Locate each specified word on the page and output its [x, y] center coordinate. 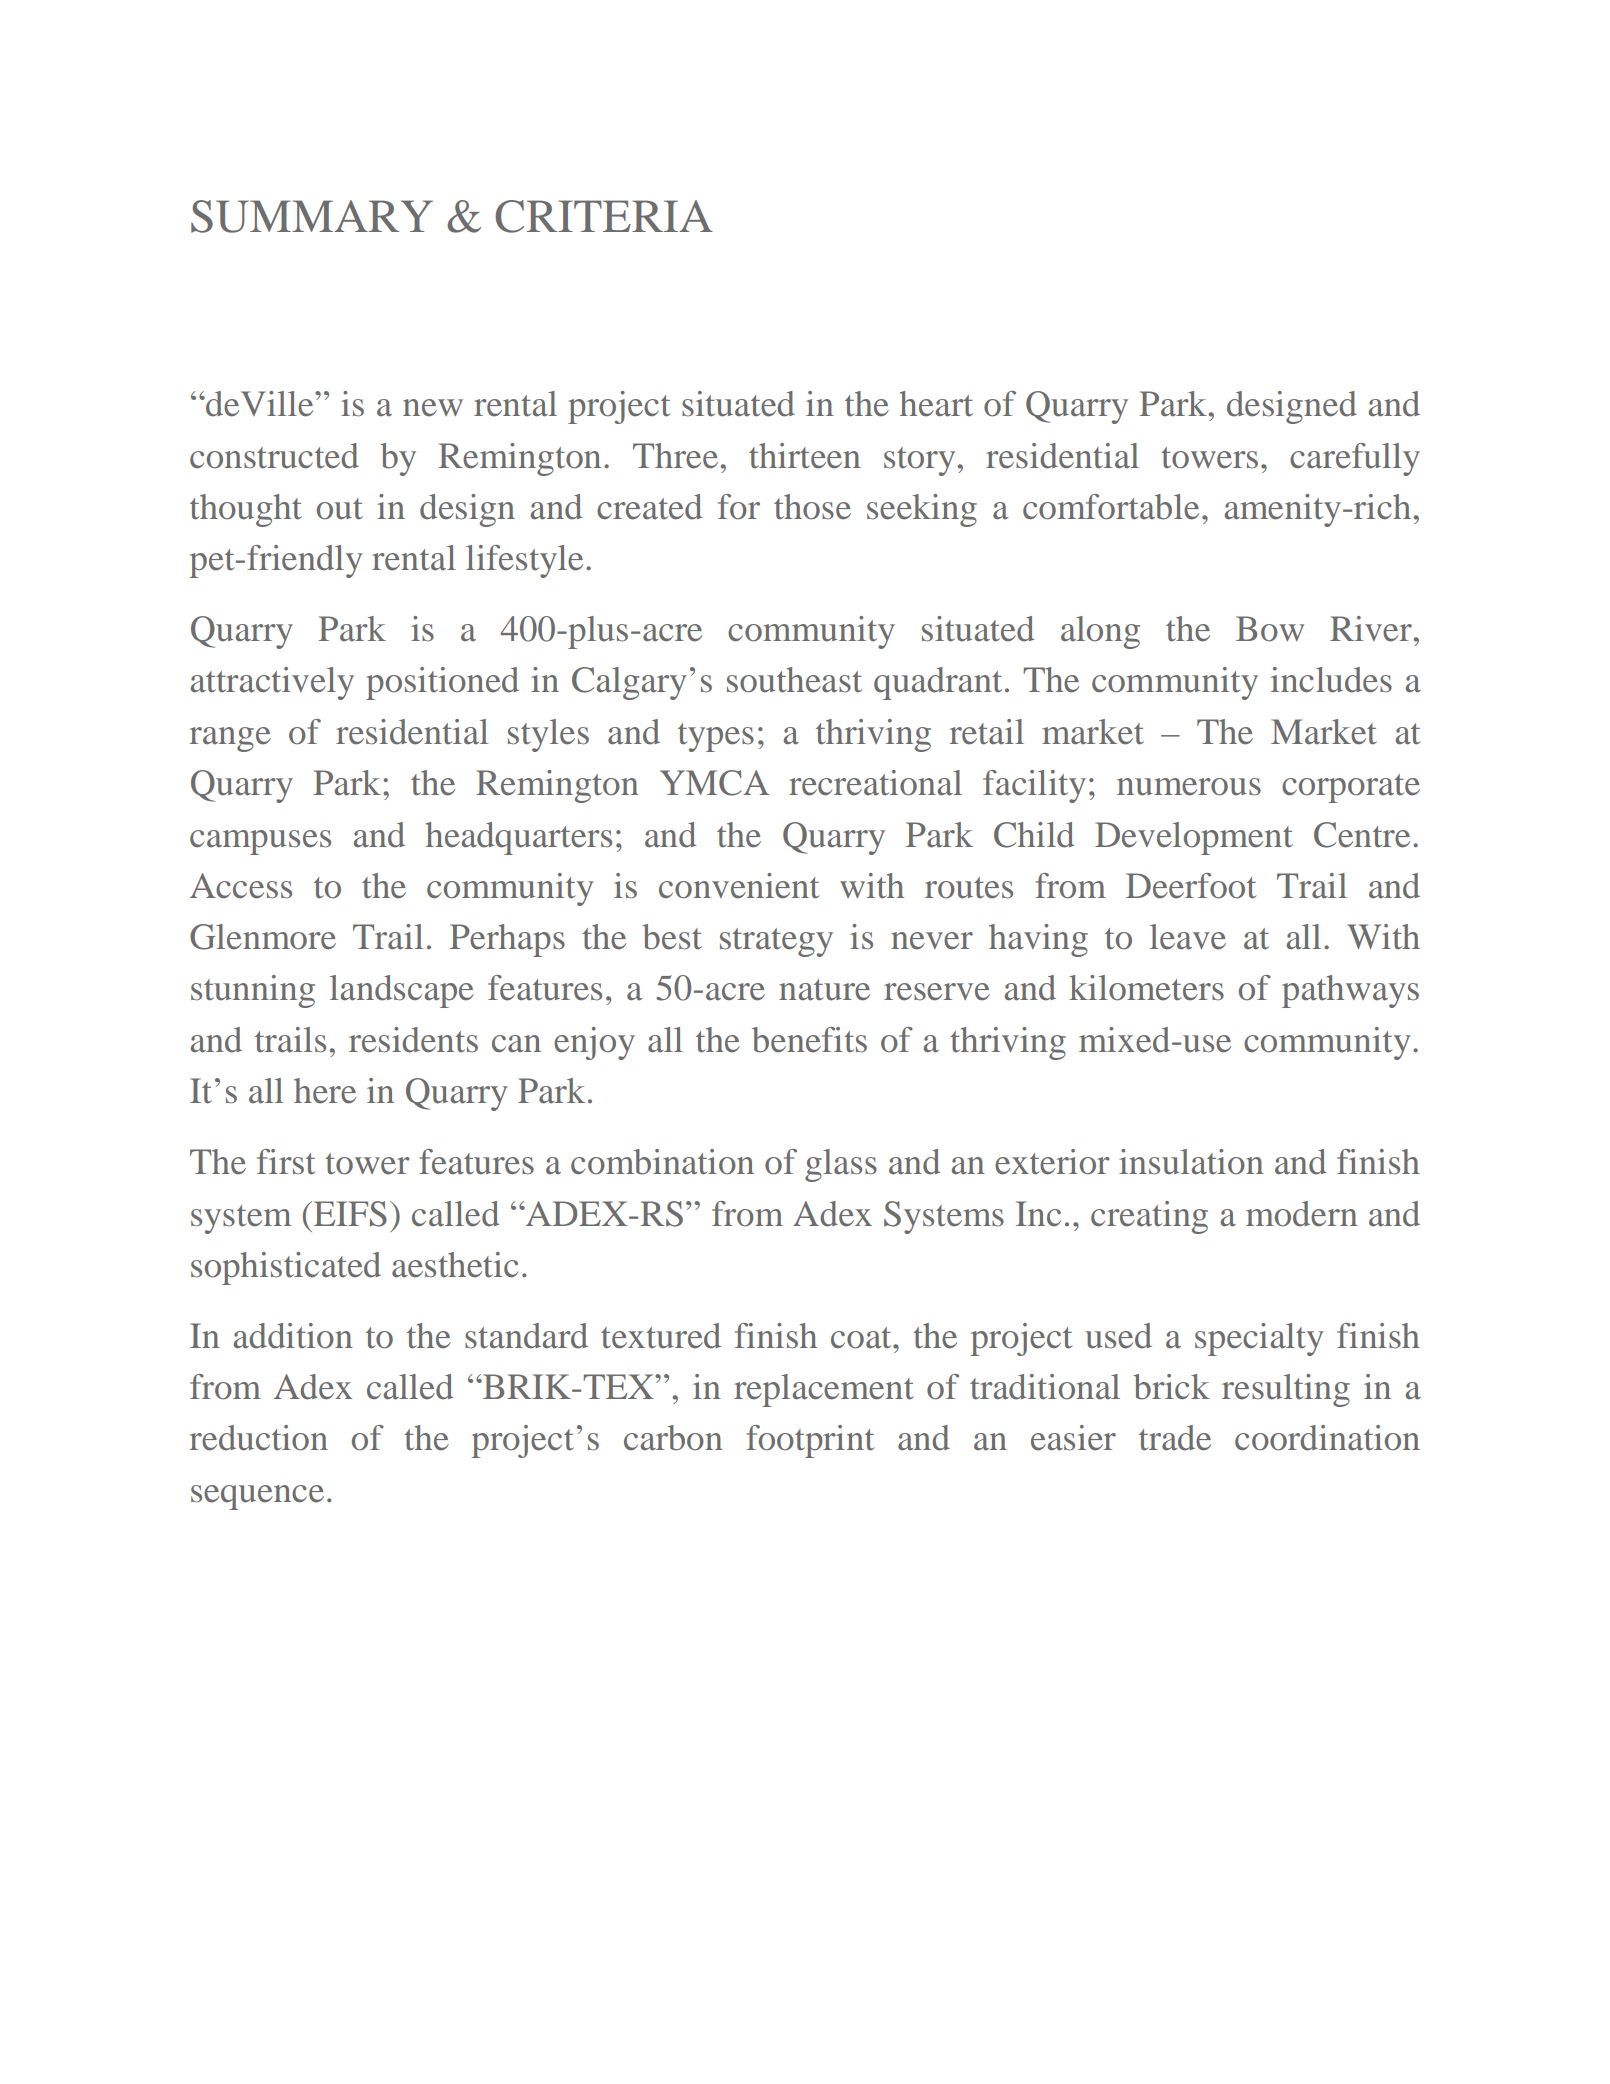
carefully [1355, 459]
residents [413, 1040]
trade [1175, 1438]
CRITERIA [604, 216]
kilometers [1146, 988]
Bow [1270, 629]
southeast [794, 680]
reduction [259, 1438]
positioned [442, 683]
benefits [809, 1040]
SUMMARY [312, 216]
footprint [810, 1441]
